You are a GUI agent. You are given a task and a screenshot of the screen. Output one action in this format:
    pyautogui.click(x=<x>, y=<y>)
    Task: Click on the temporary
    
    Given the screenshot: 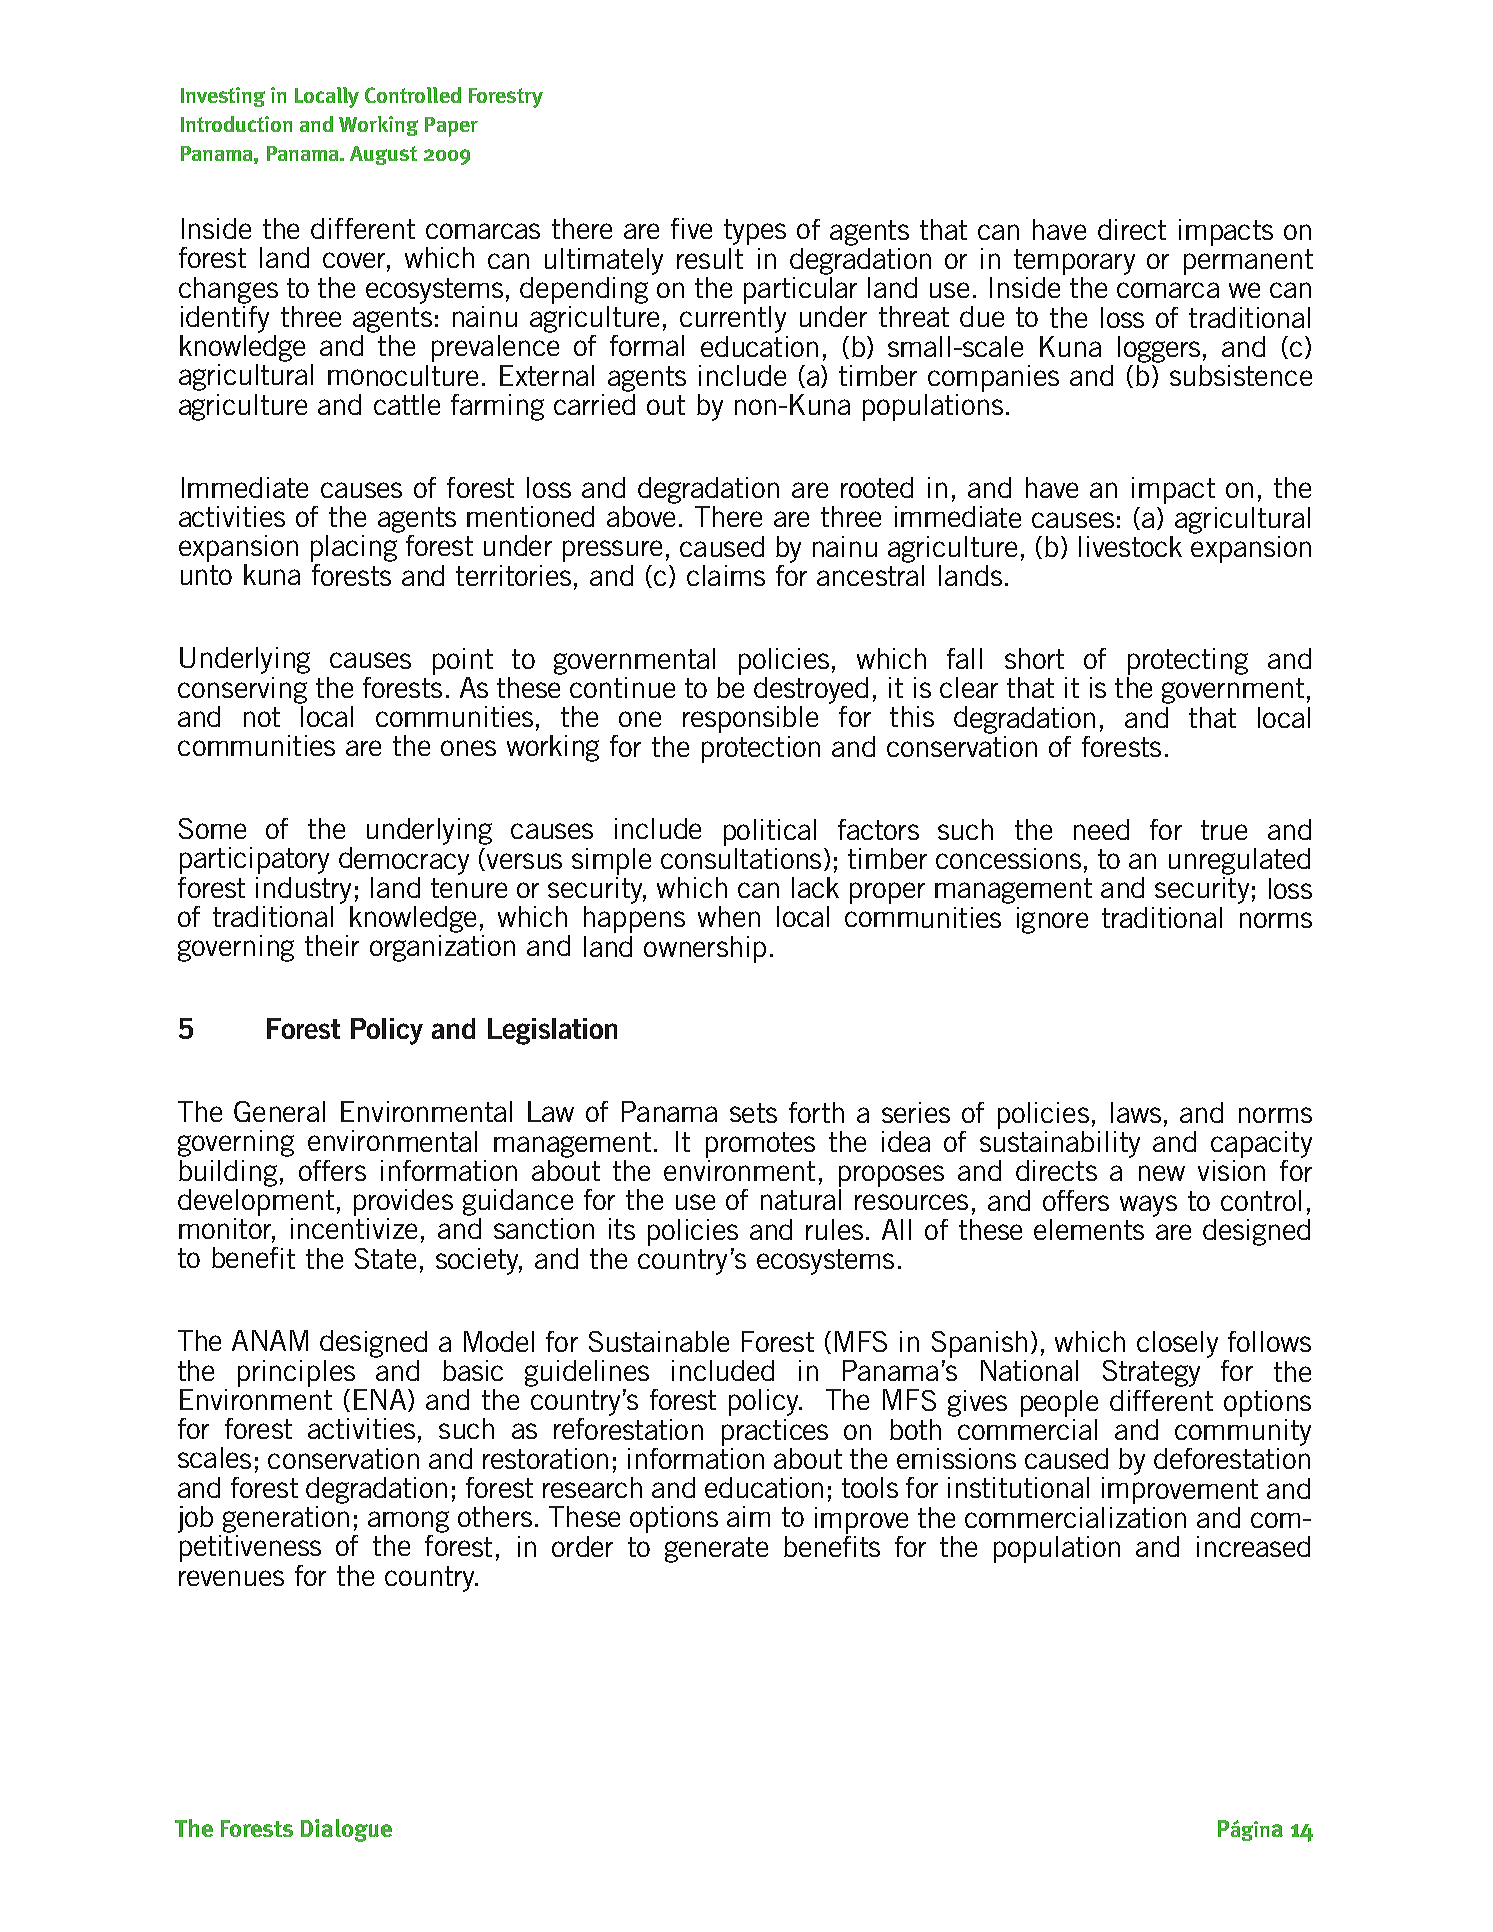 What is the action you would take?
    pyautogui.click(x=1074, y=262)
